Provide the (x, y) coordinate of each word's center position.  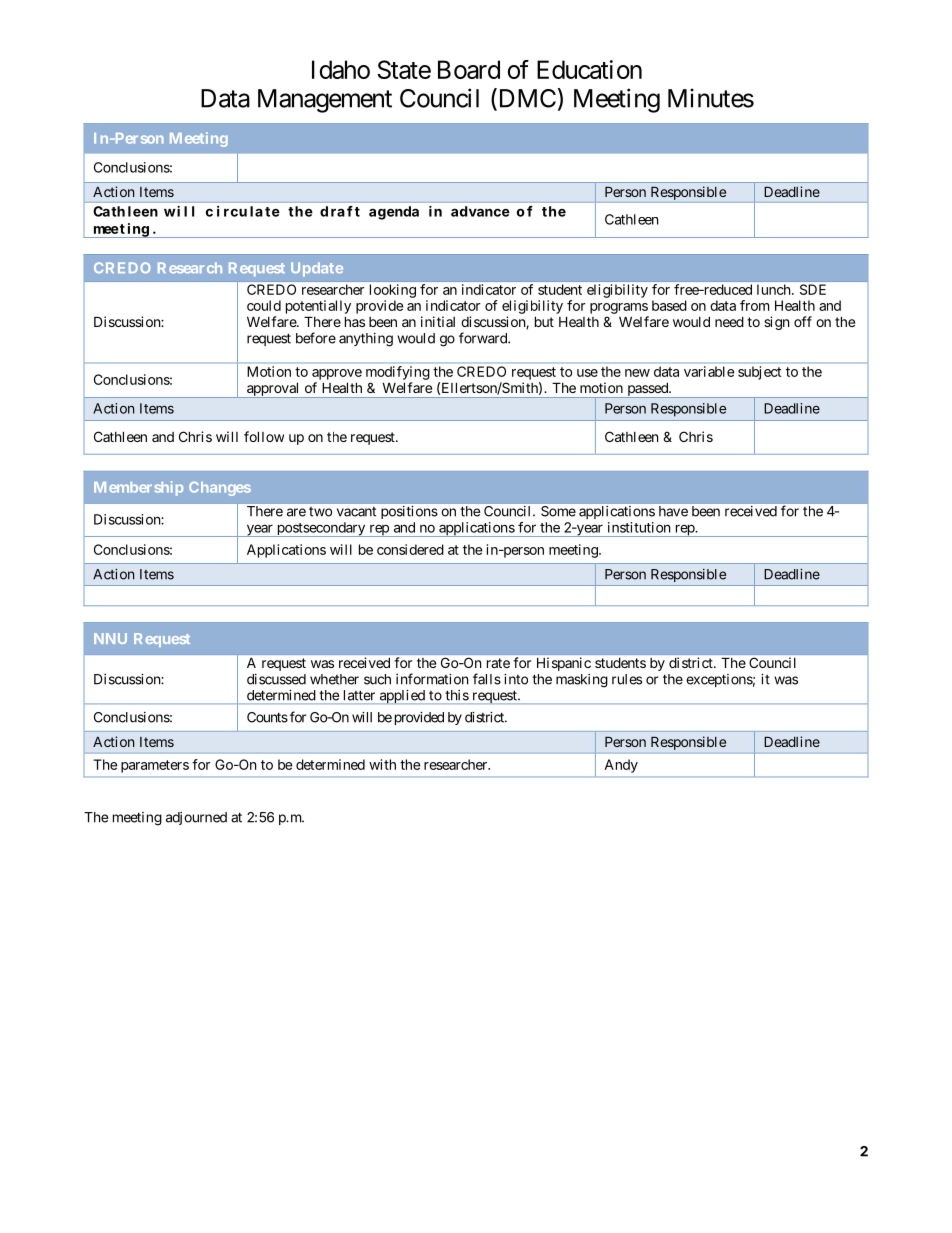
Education (589, 69)
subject (759, 373)
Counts (267, 717)
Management (325, 101)
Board (469, 69)
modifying (398, 373)
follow (264, 436)
